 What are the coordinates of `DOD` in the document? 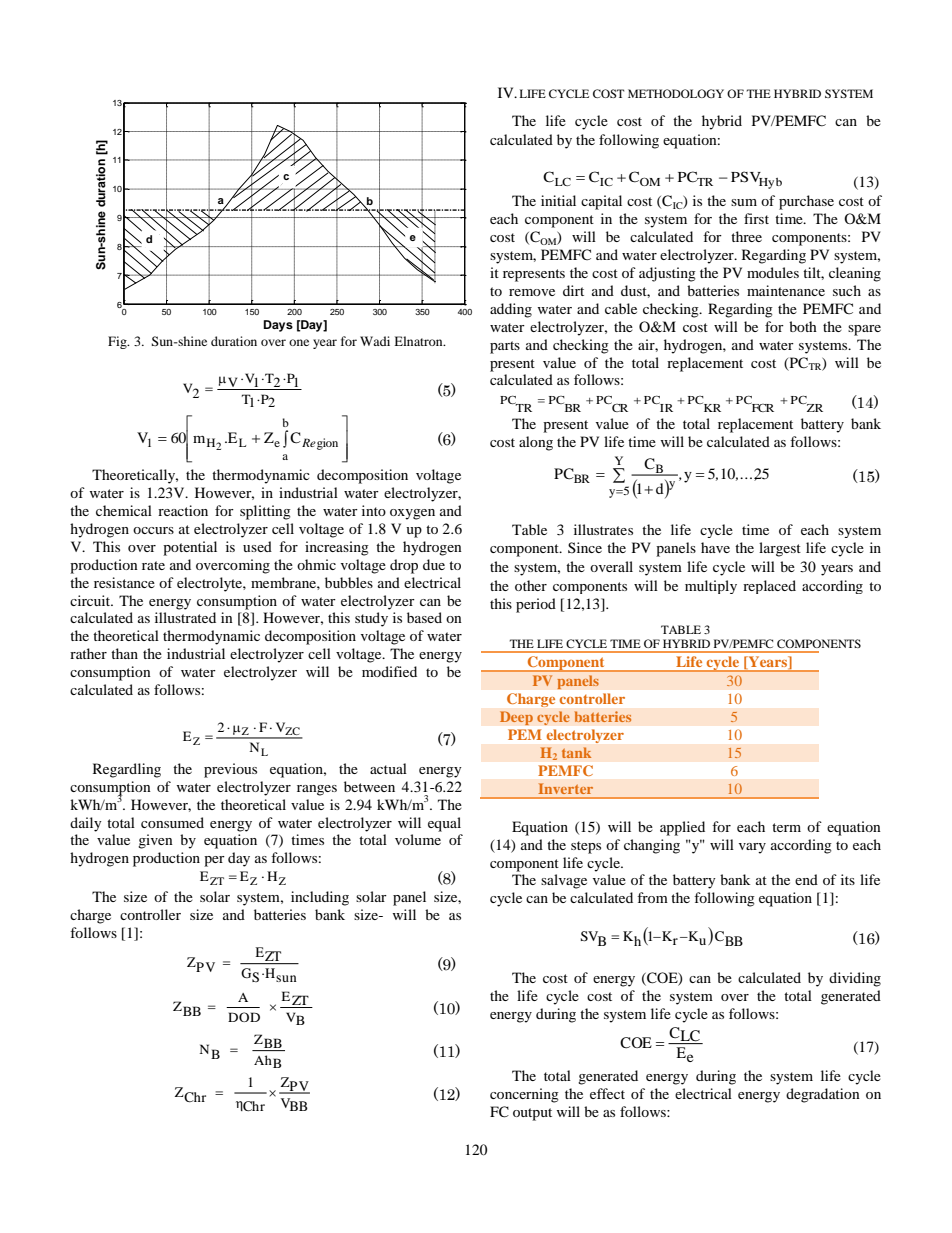 It's located at (244, 1017).
